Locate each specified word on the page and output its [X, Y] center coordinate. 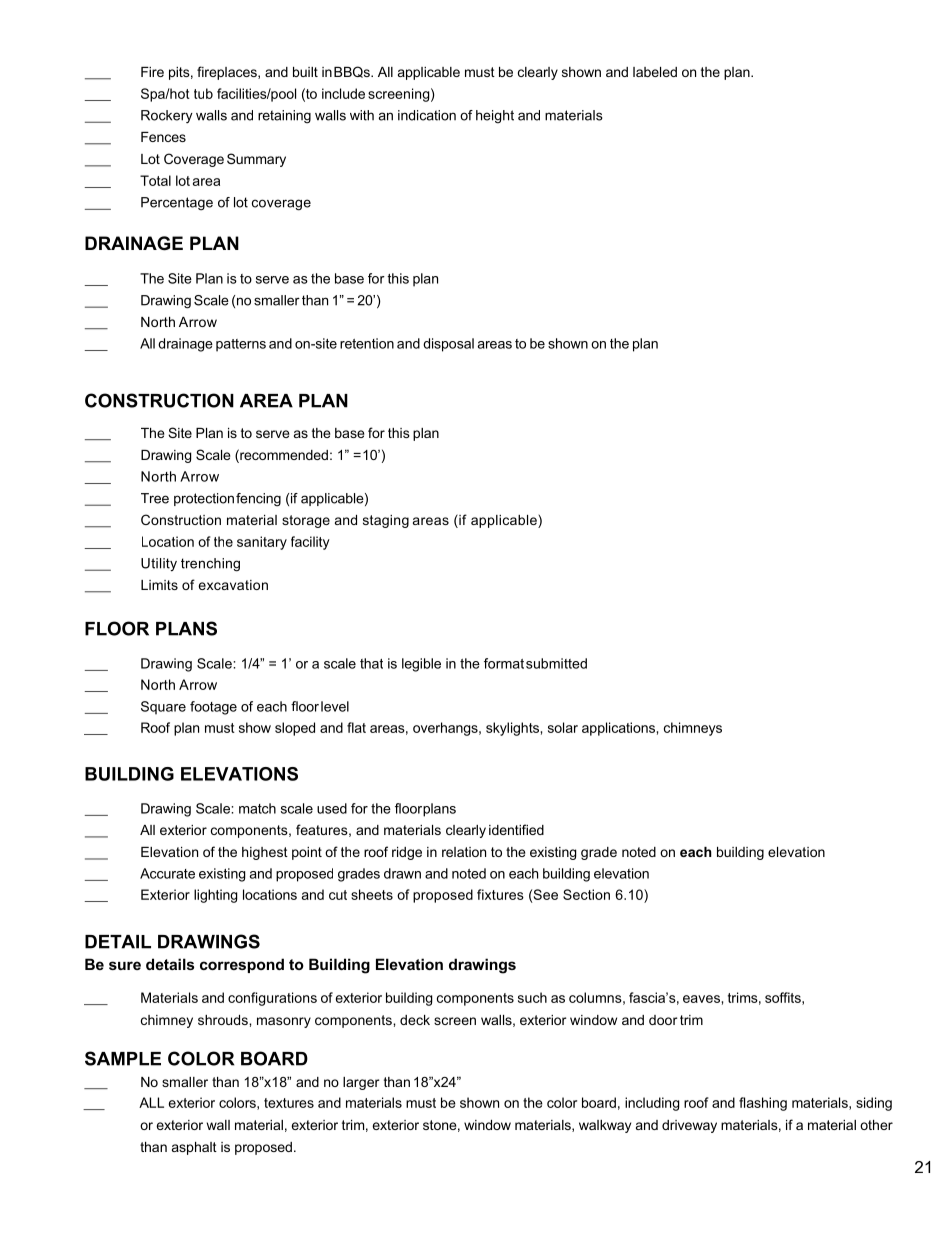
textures [289, 1103]
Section [586, 894]
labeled [655, 72]
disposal [448, 345]
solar [563, 727]
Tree [155, 498]
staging [386, 521]
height [495, 116]
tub [203, 93]
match [257, 808]
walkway [605, 1126]
